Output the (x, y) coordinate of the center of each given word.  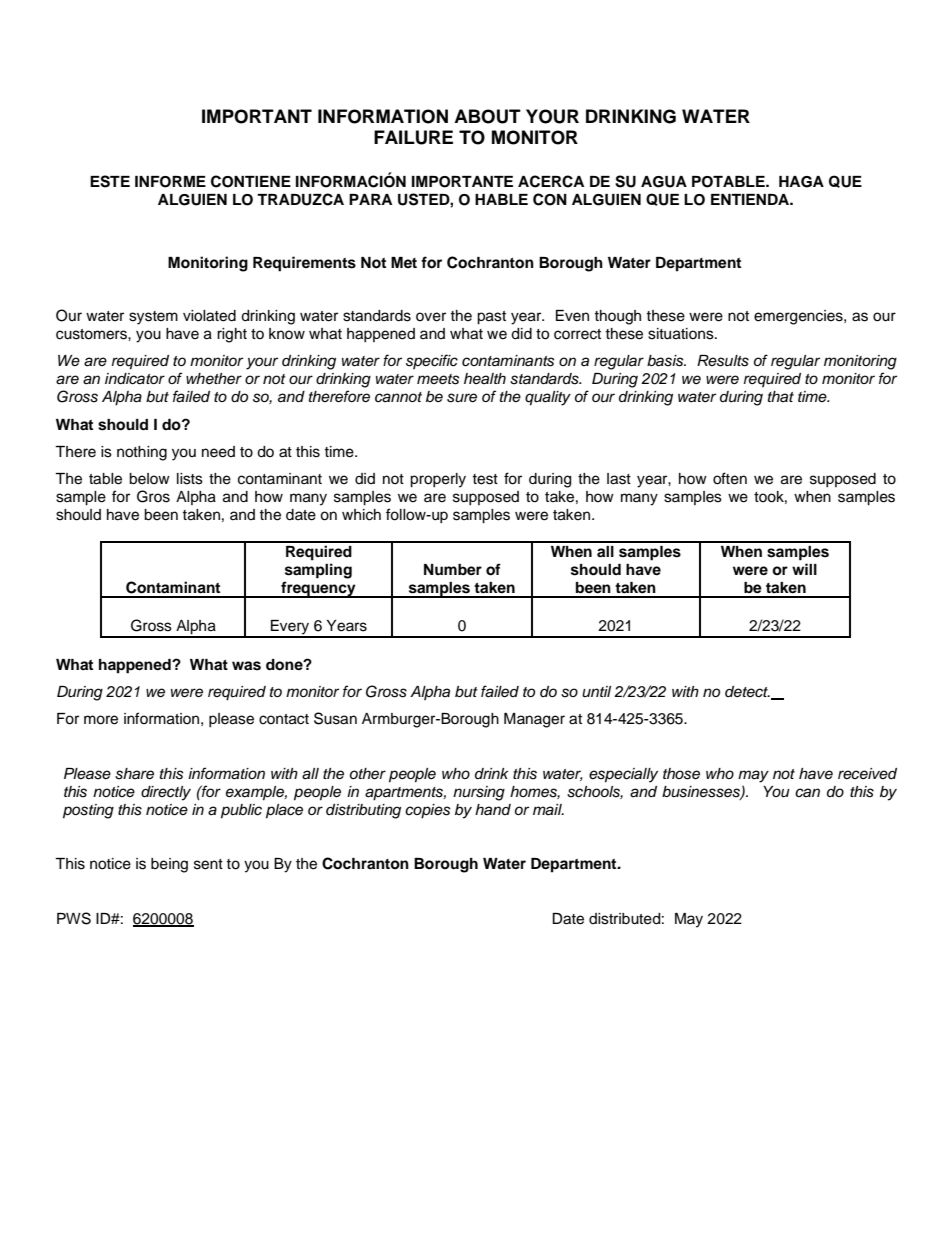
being (169, 865)
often (730, 478)
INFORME (170, 182)
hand (493, 809)
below (149, 479)
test (485, 479)
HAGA (801, 182)
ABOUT (487, 116)
